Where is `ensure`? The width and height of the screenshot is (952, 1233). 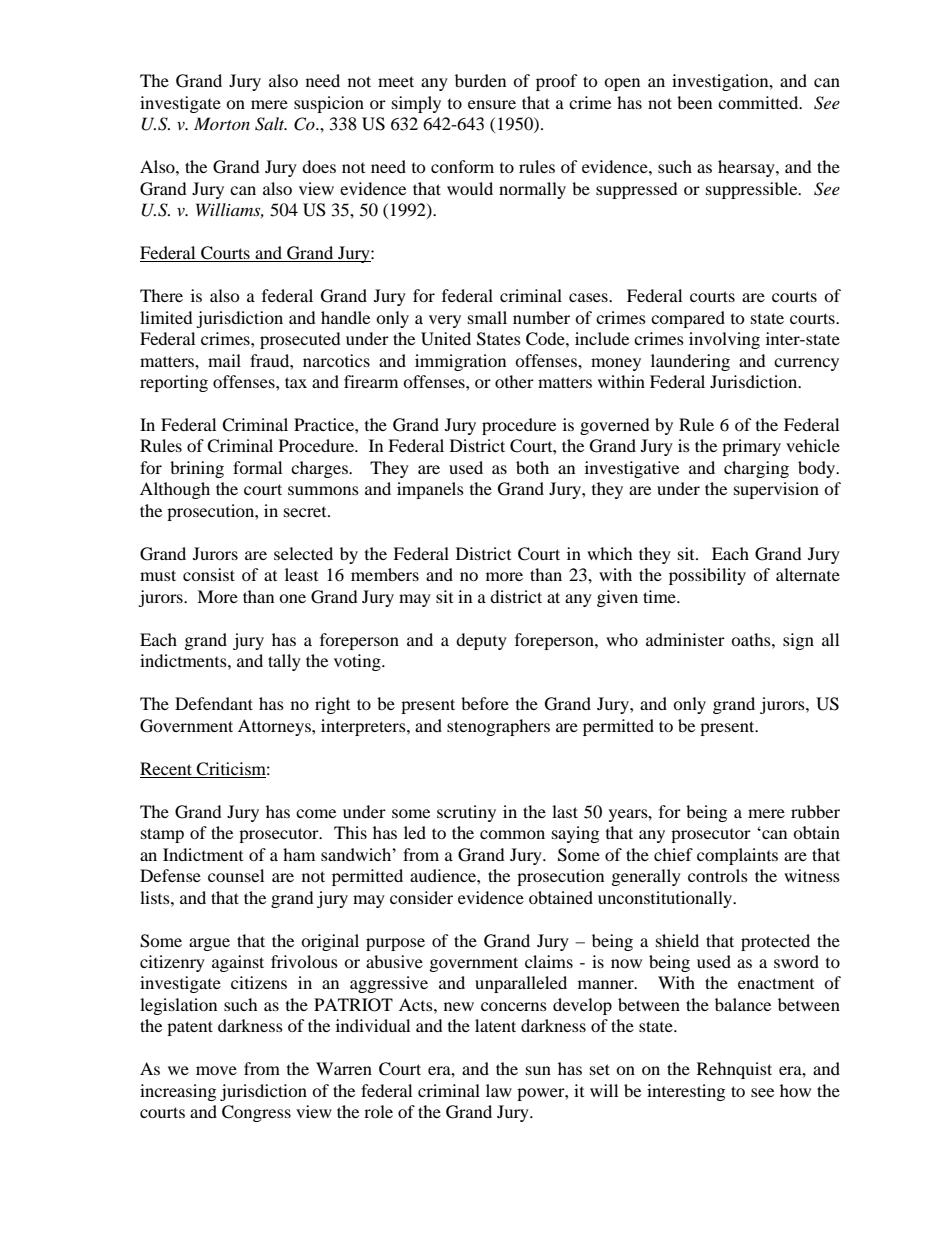 ensure is located at coordinates (492, 104).
